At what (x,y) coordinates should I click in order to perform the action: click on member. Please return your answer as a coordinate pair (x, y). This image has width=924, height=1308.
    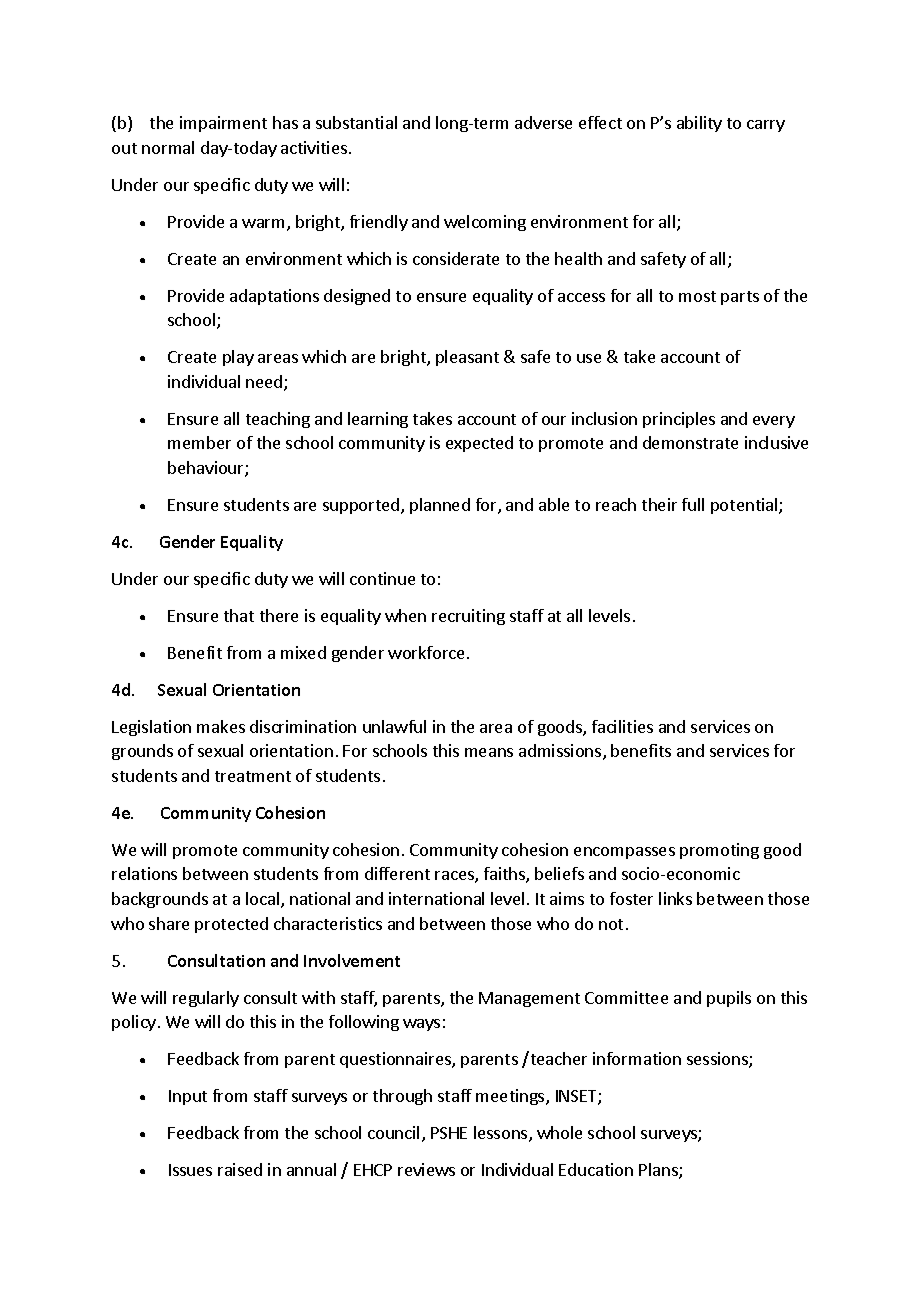
    Looking at the image, I should click on (199, 442).
